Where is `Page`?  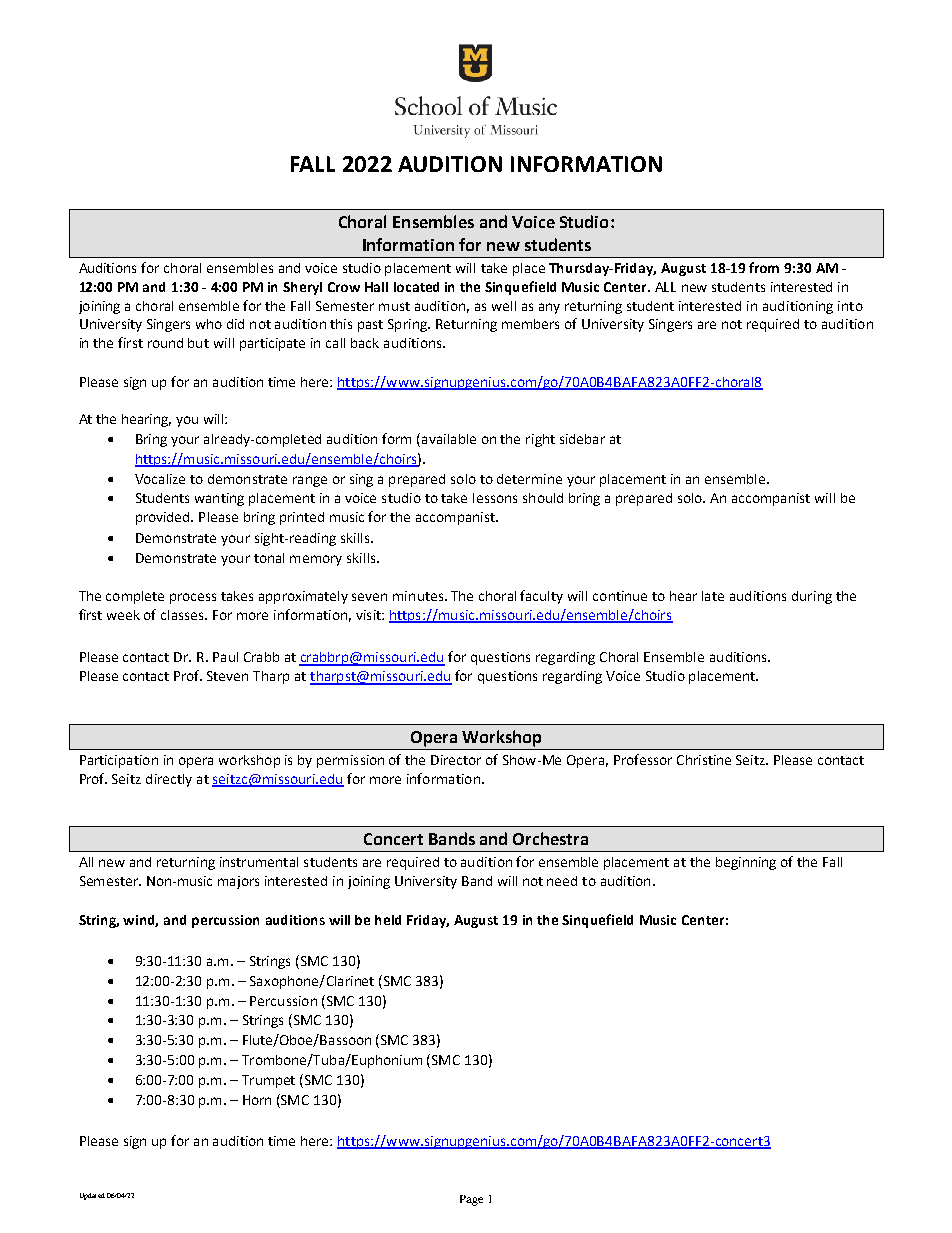
Page is located at coordinates (471, 1200).
